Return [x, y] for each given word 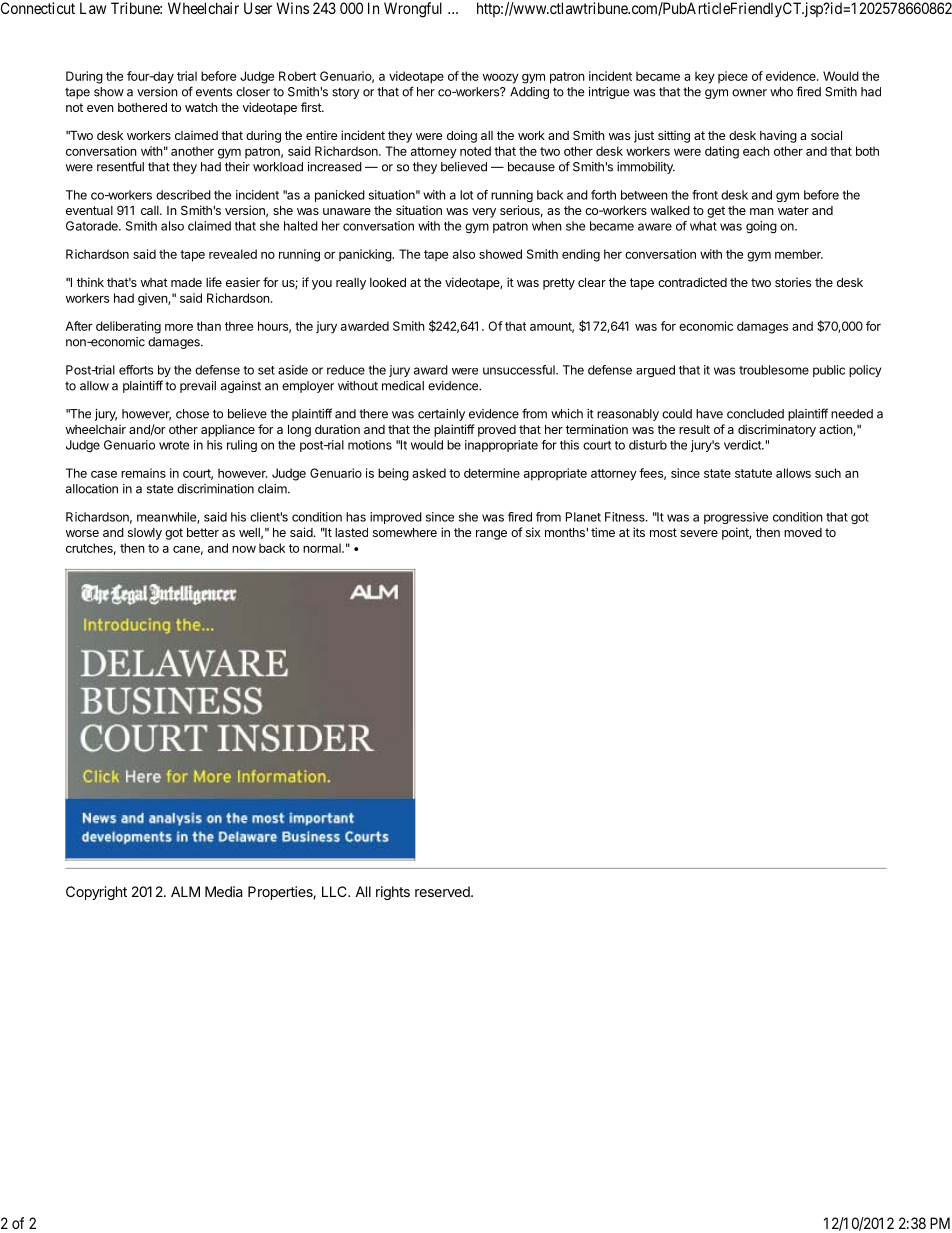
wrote [174, 445]
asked [429, 473]
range [491, 535]
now [244, 549]
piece [733, 77]
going [761, 227]
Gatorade [93, 226]
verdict [743, 445]
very [484, 213]
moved [803, 532]
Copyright [96, 893]
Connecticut [38, 8]
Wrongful [413, 10]
